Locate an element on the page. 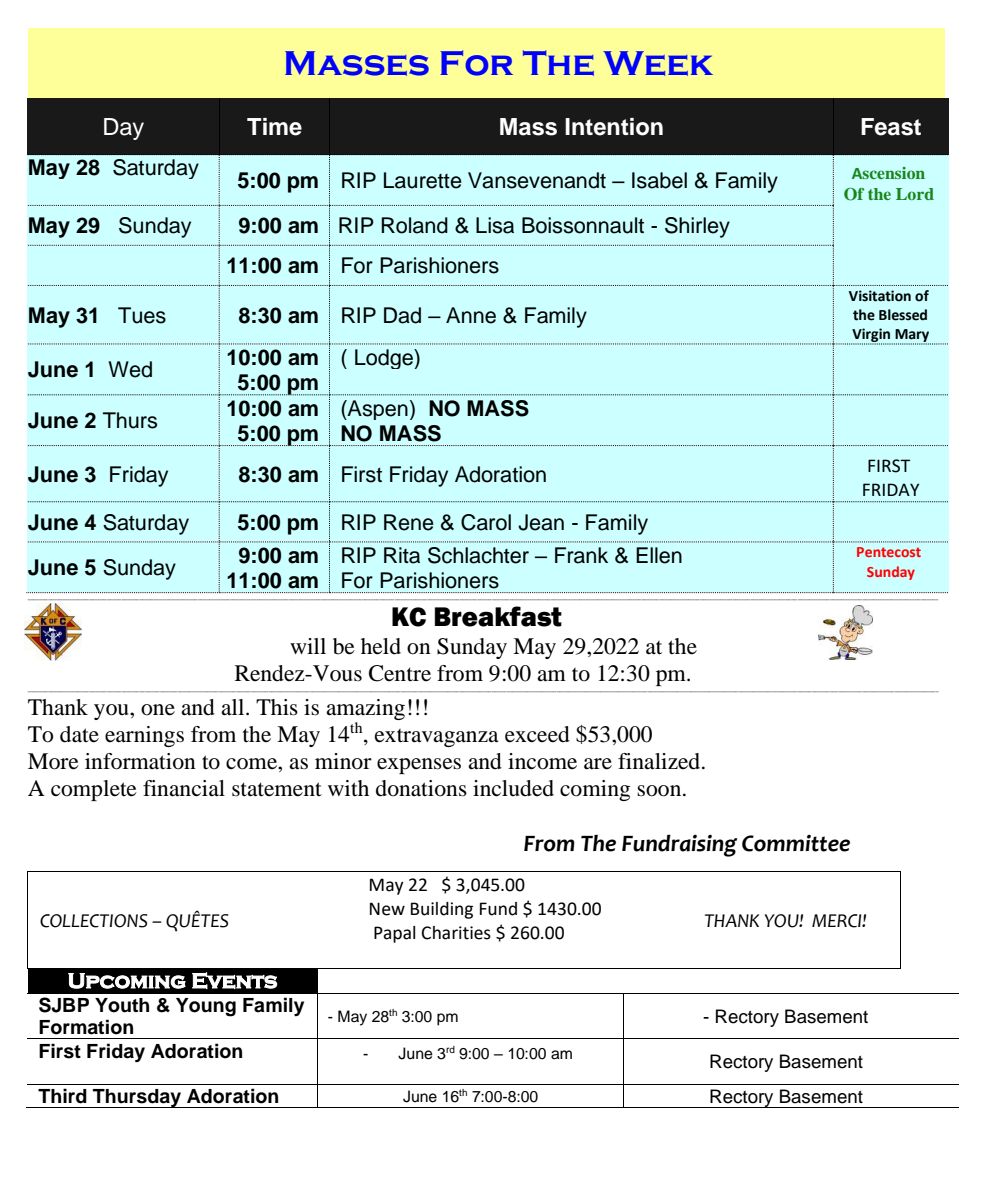 This page has width=991, height=1204. Anne is located at coordinates (471, 315).
